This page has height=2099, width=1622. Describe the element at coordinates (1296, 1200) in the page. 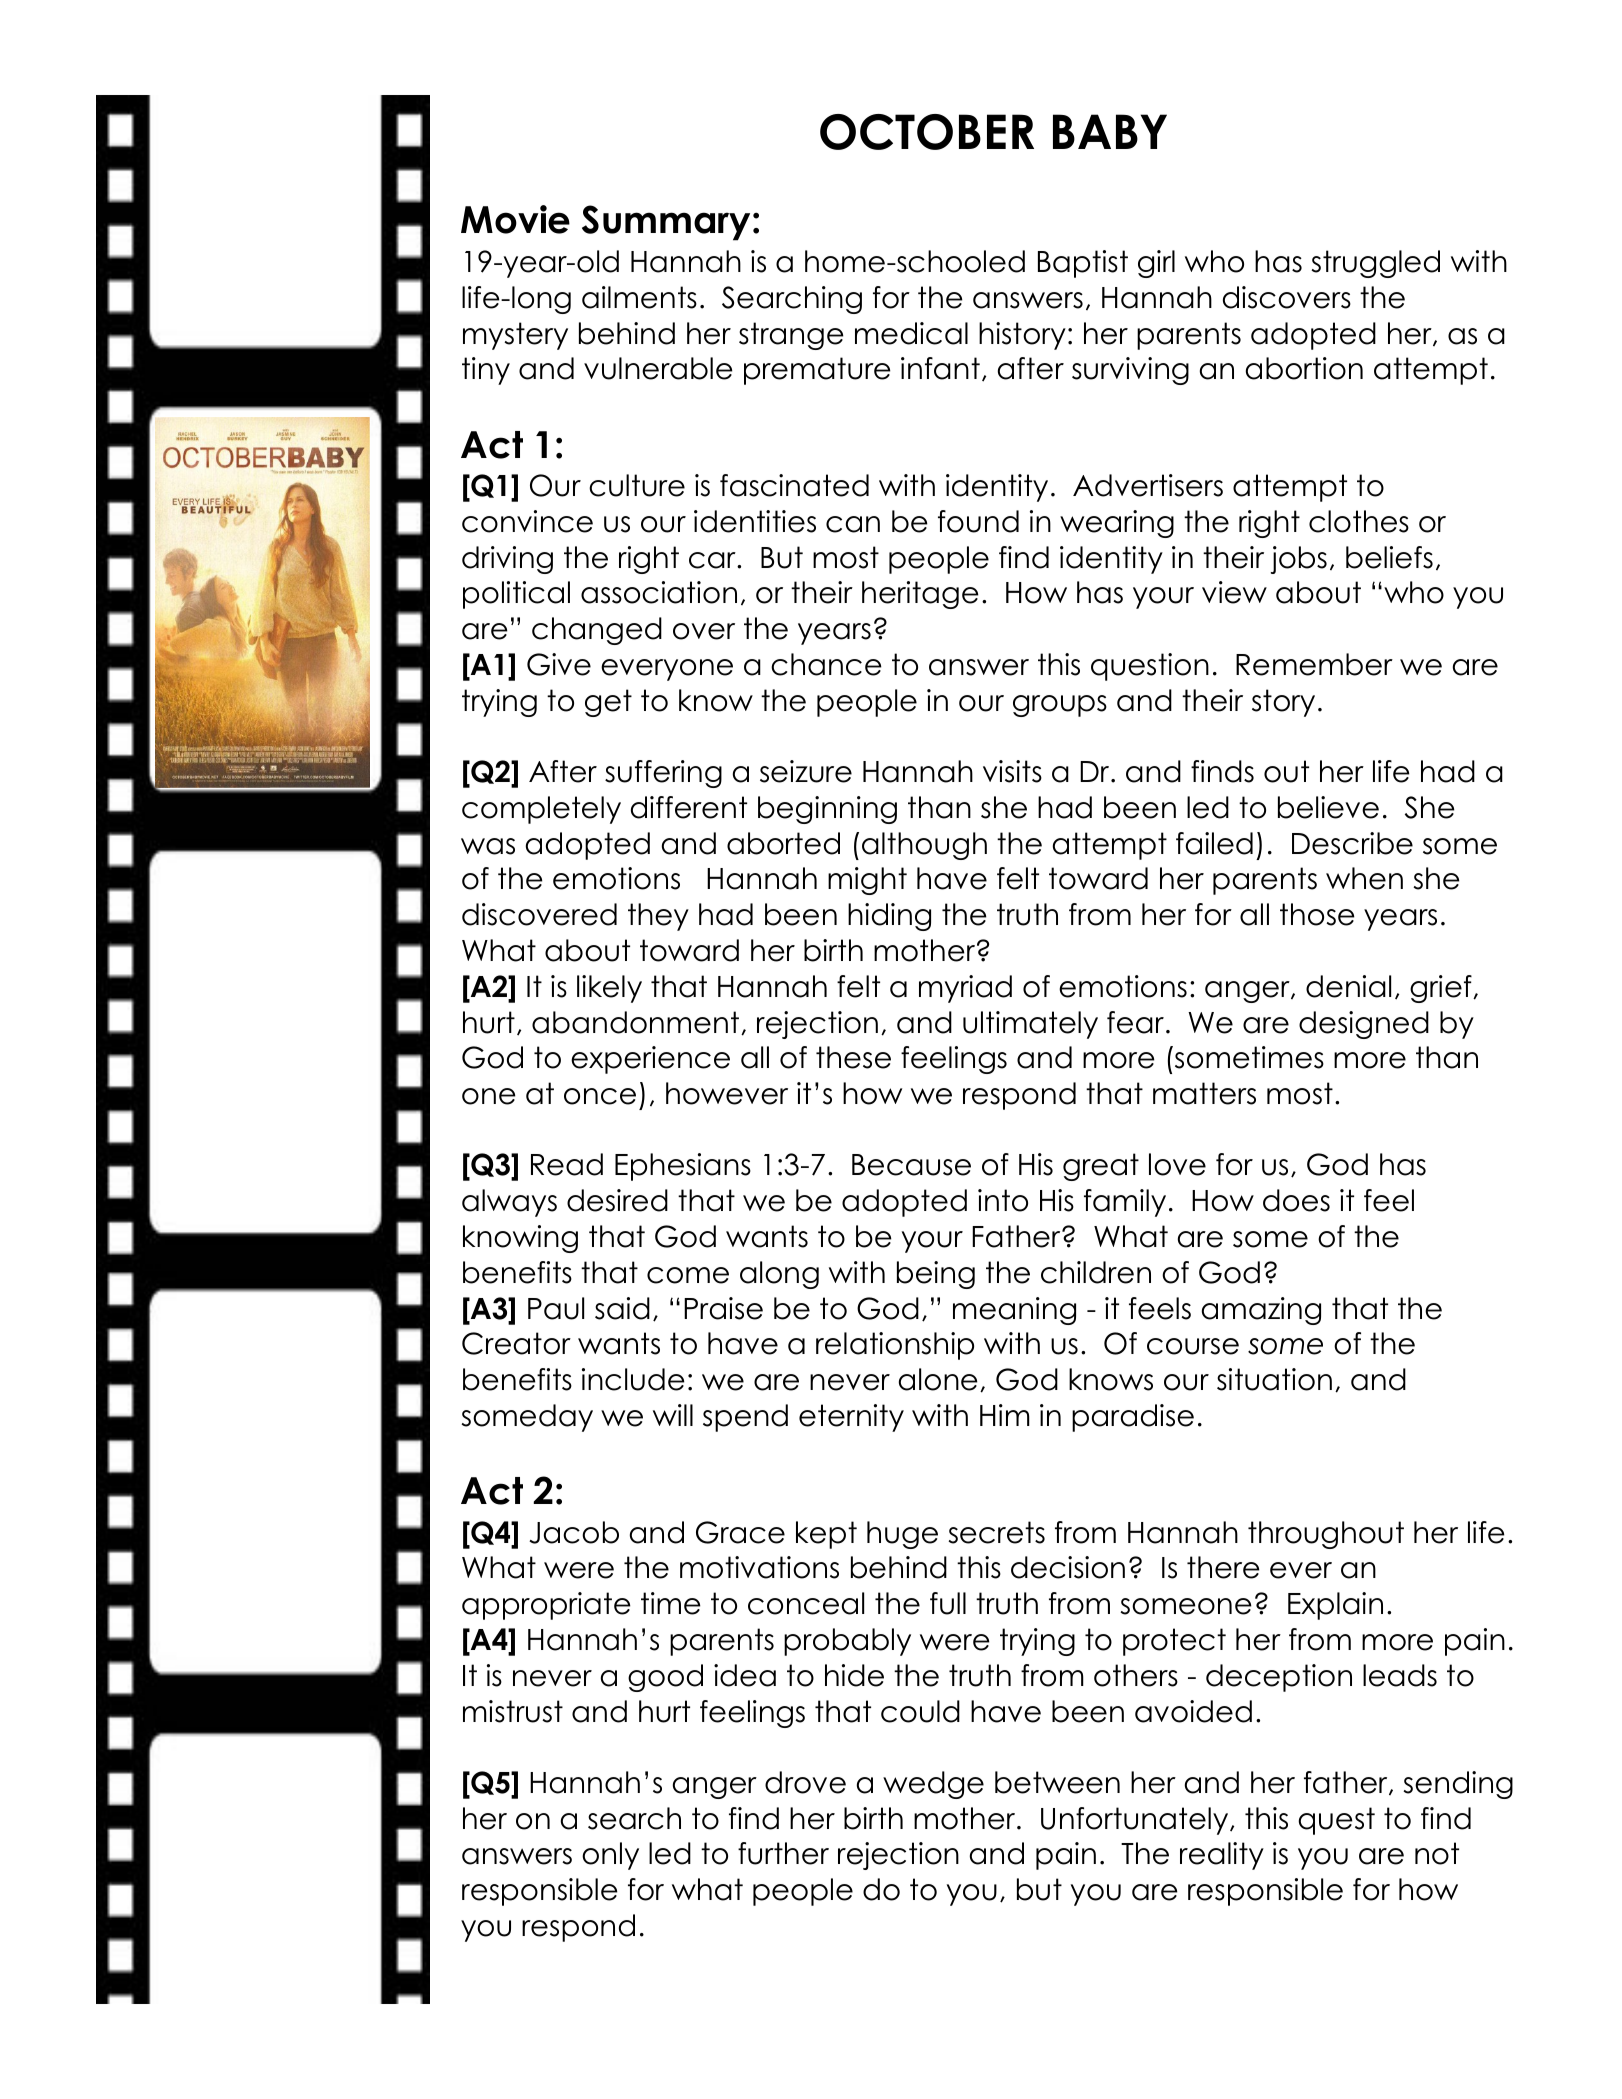

I see `does` at that location.
